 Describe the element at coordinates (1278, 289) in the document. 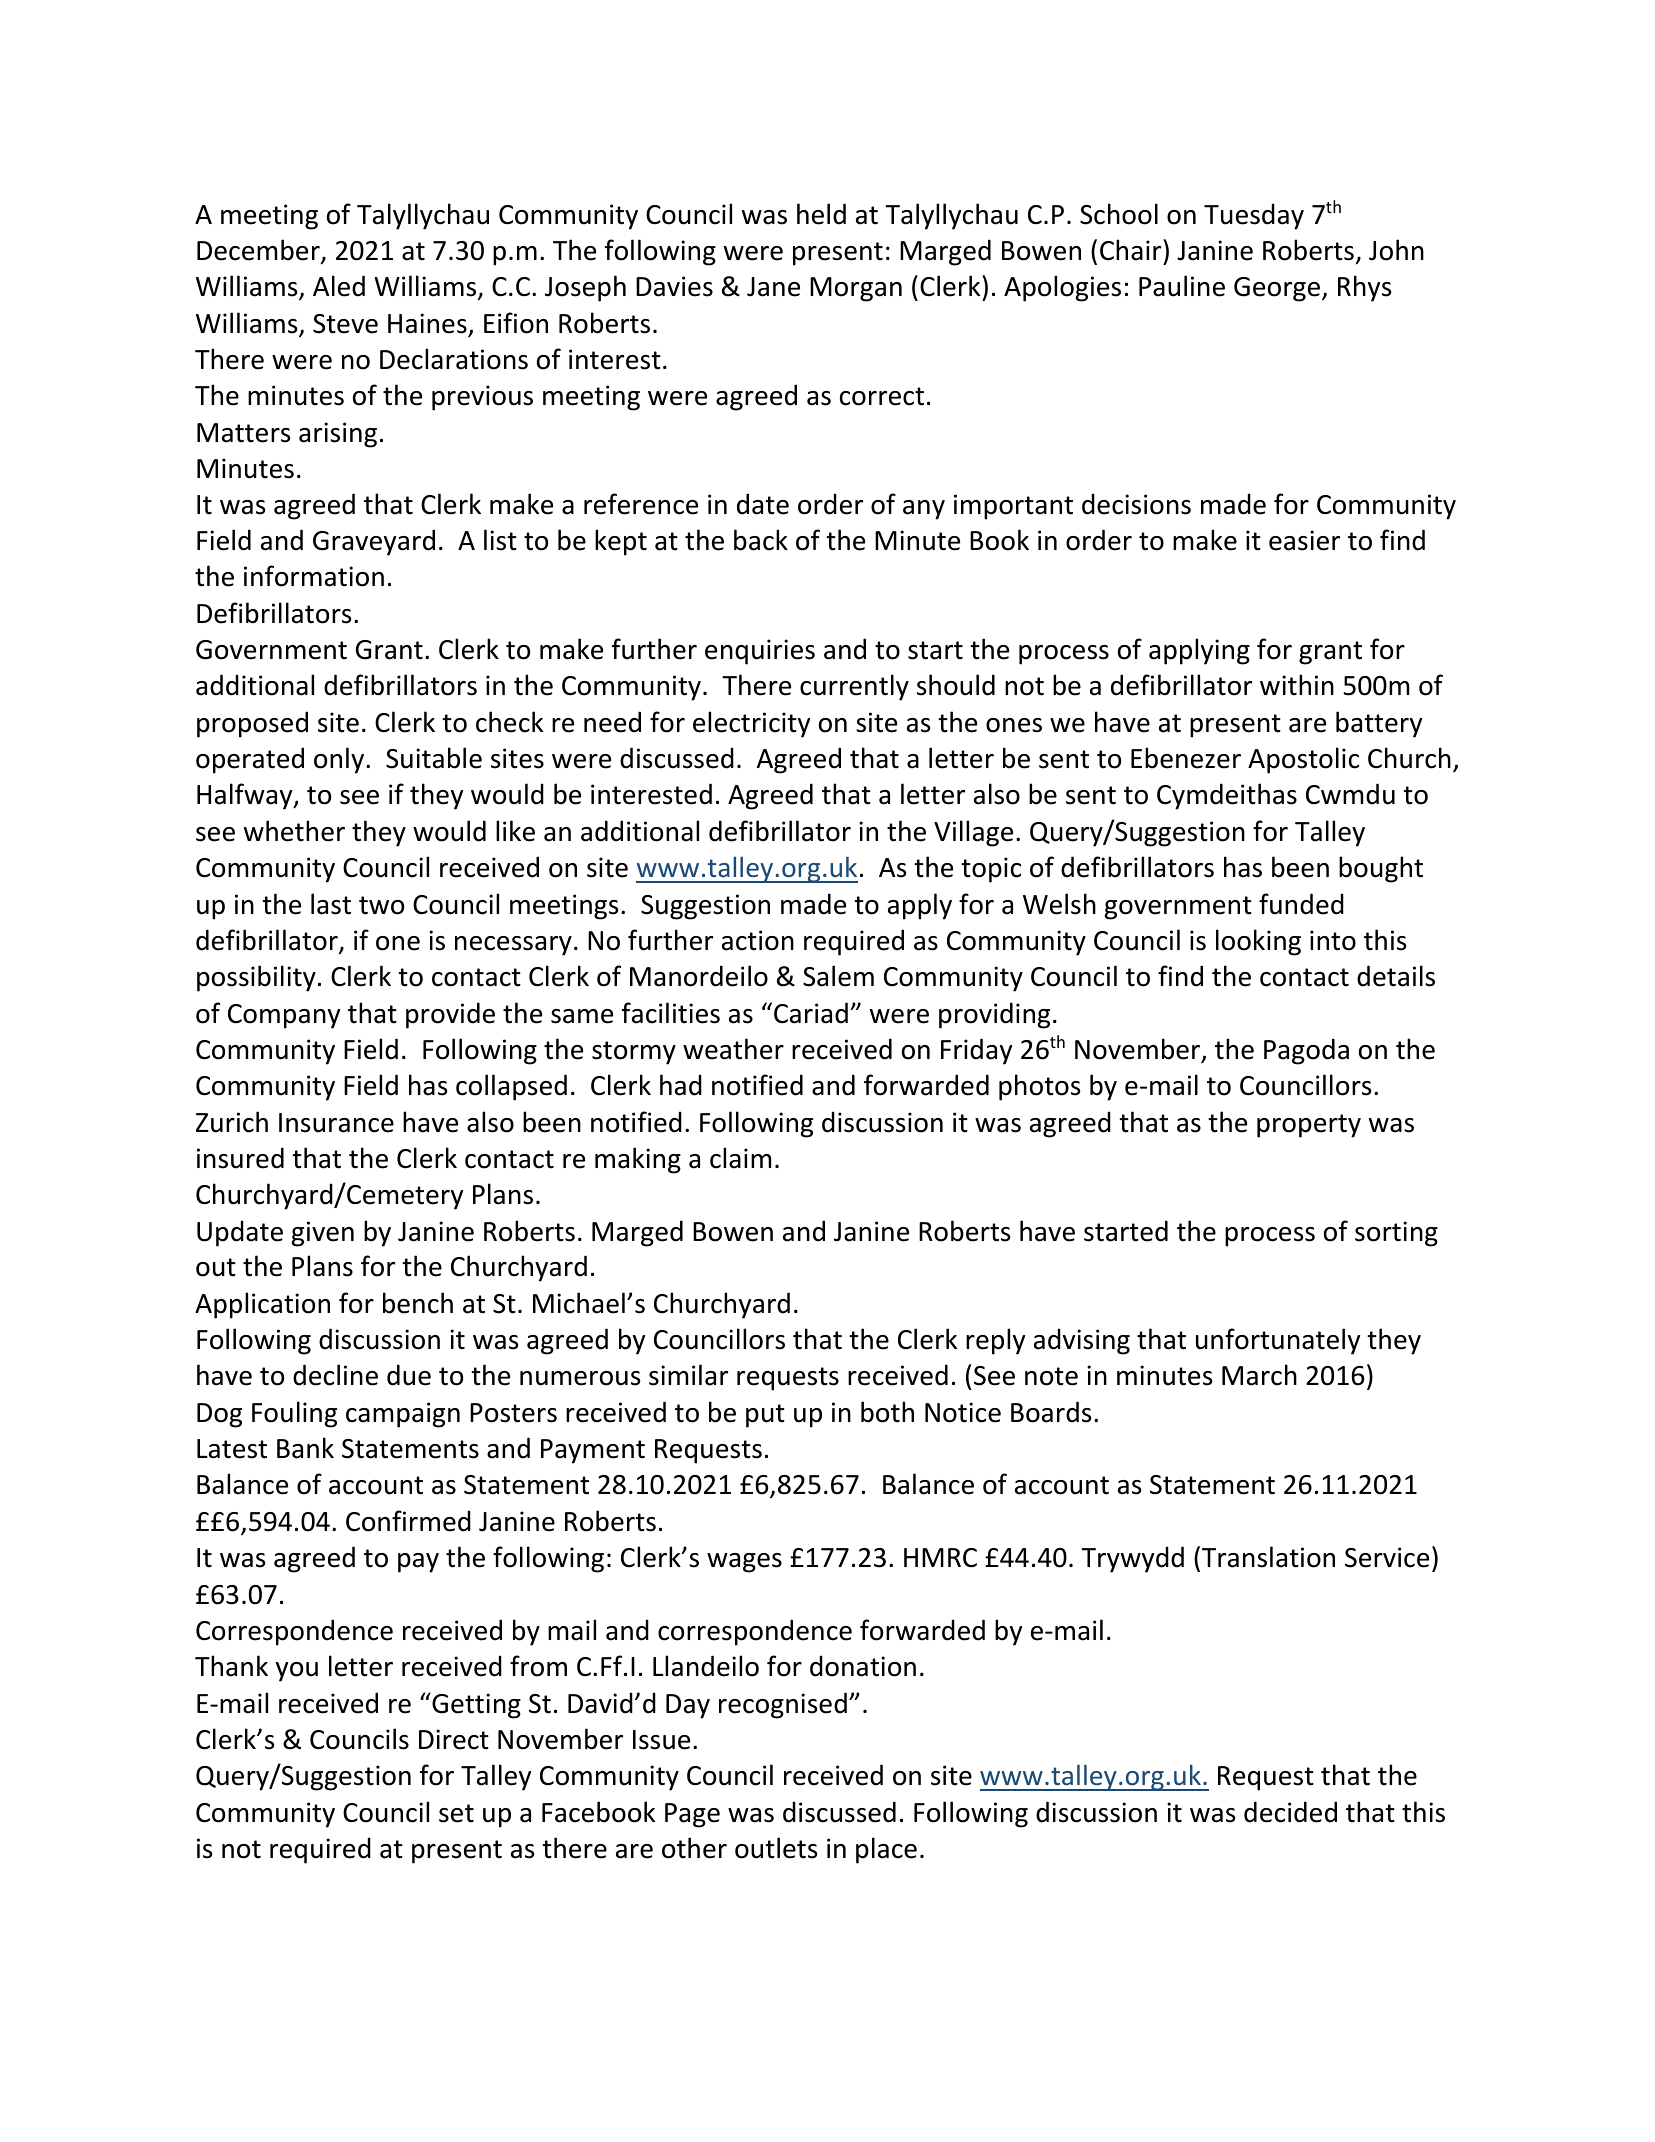

I see `George` at that location.
